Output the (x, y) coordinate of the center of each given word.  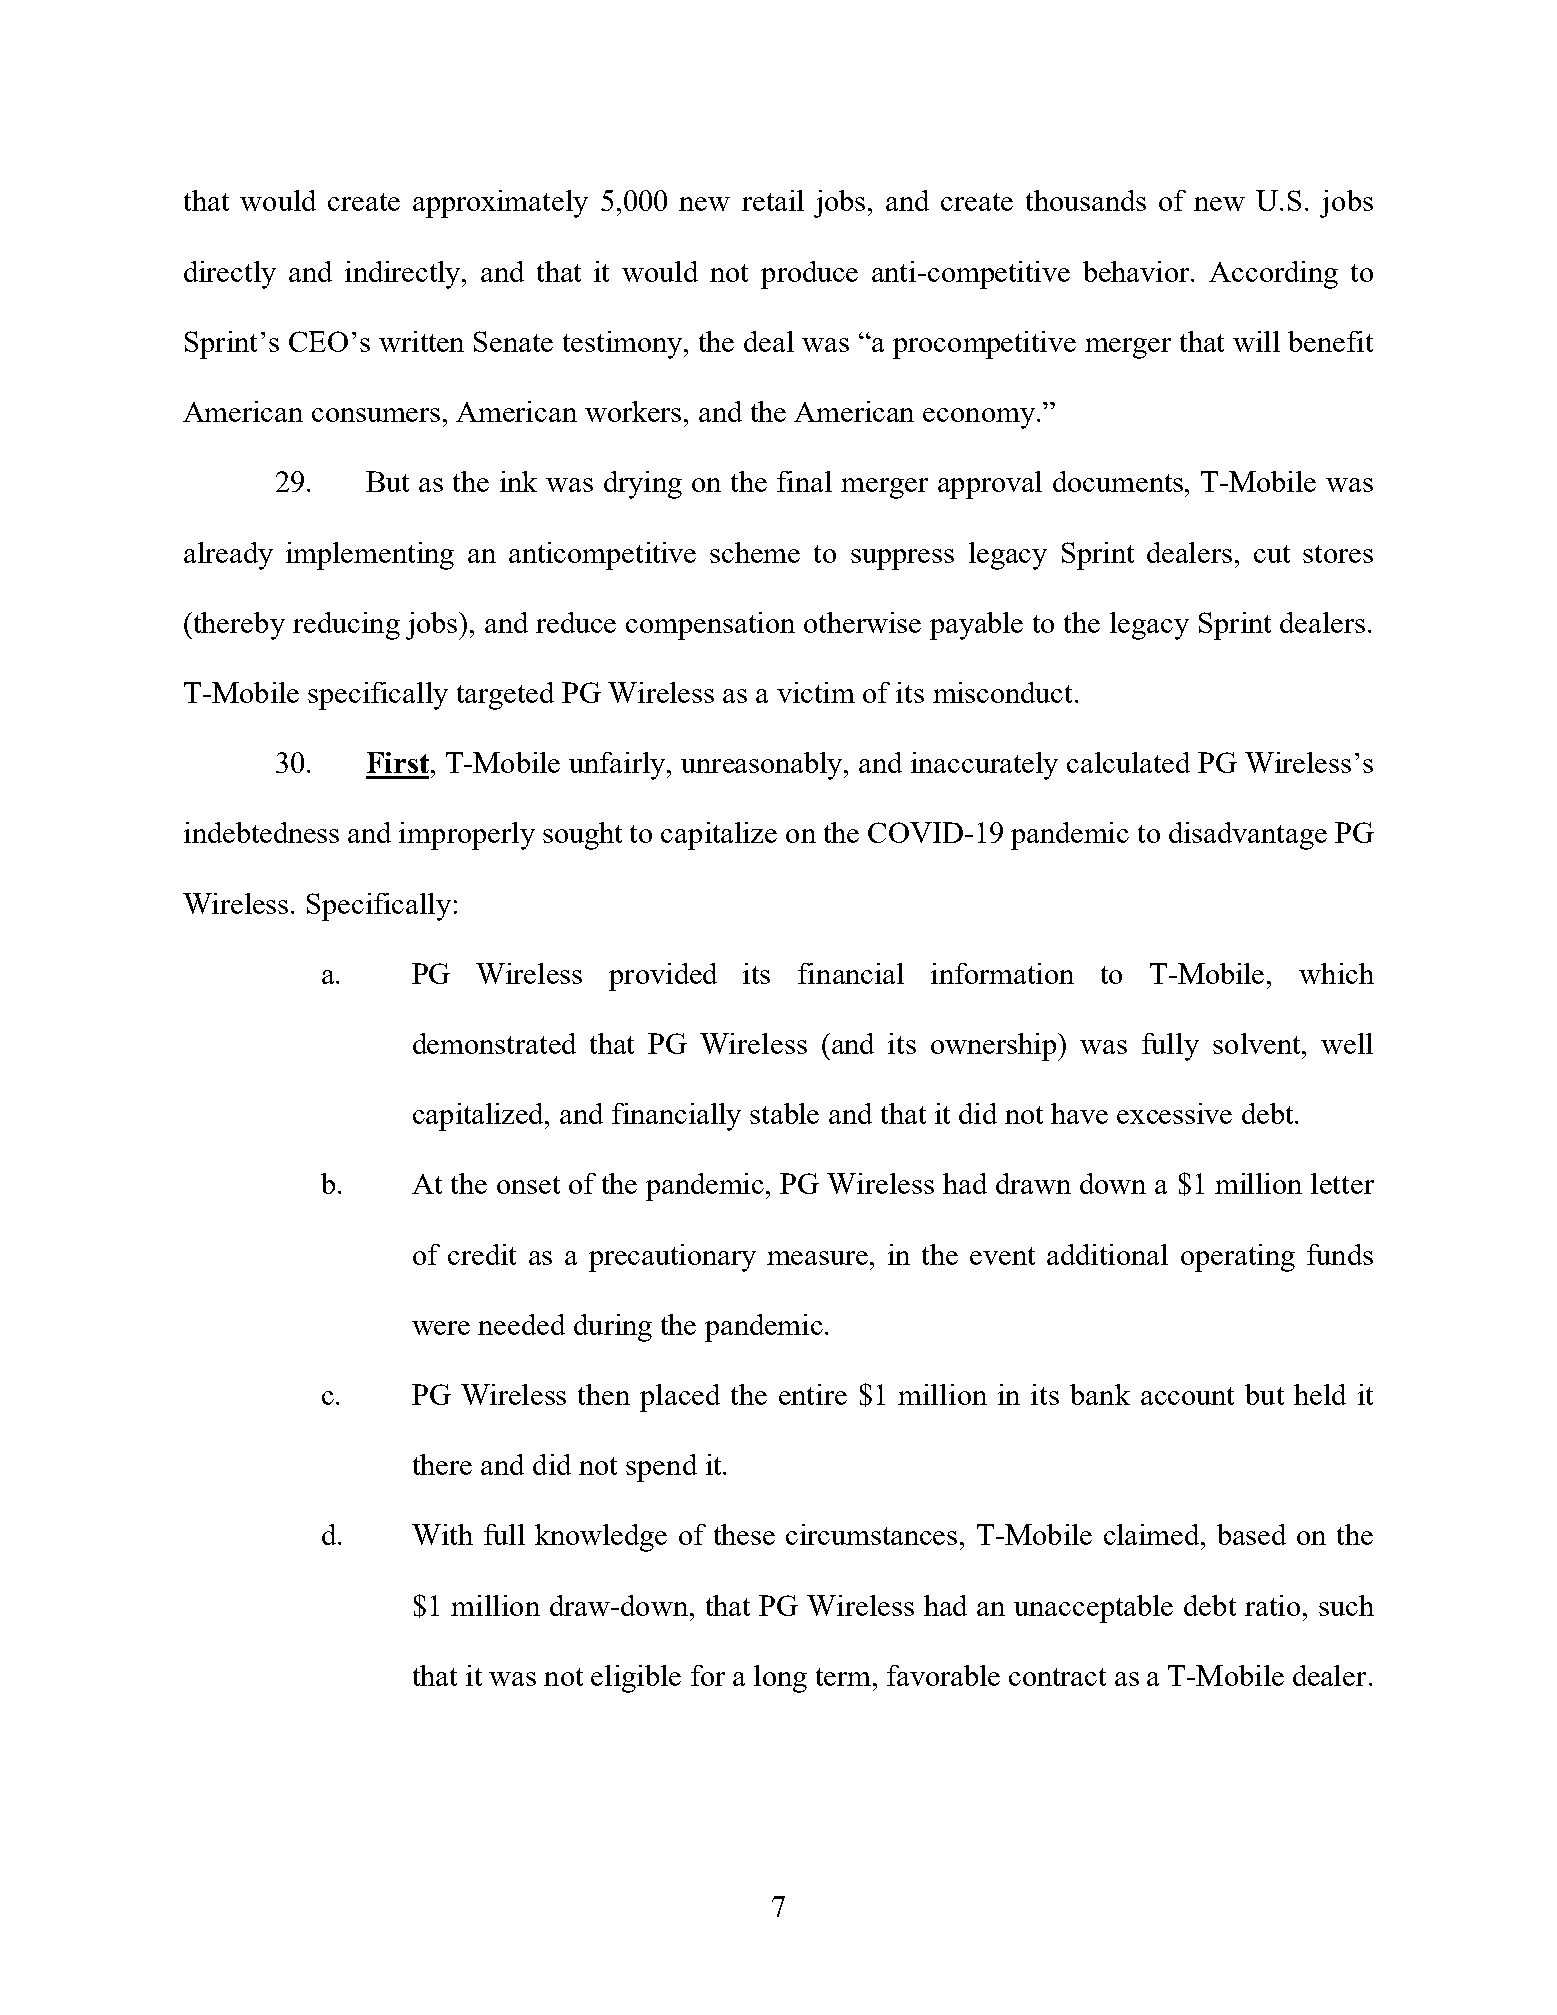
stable (784, 1113)
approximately (500, 204)
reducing (346, 626)
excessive (1174, 1113)
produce (809, 275)
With (442, 1534)
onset (528, 1185)
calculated (1128, 762)
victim (816, 692)
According (1273, 275)
